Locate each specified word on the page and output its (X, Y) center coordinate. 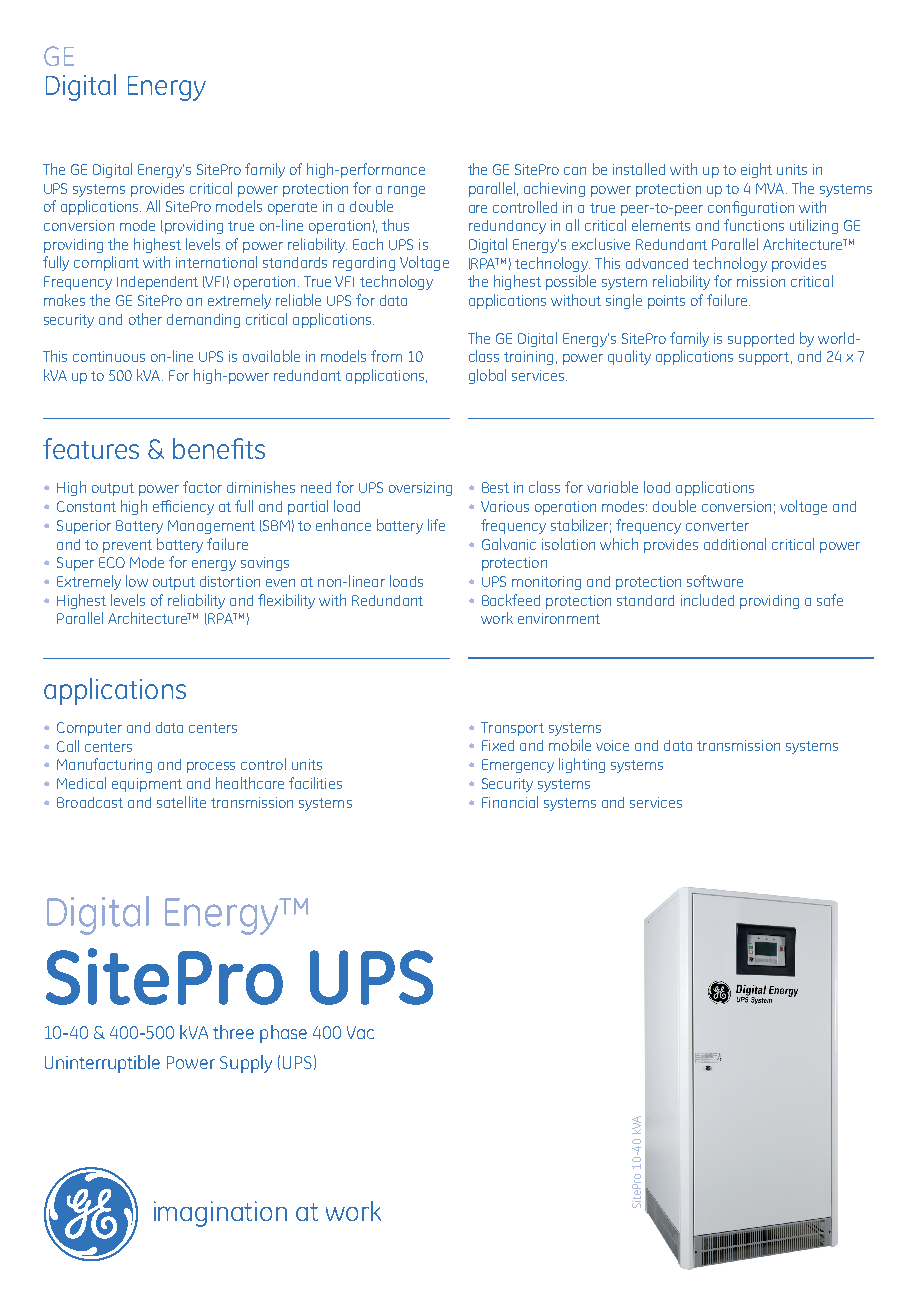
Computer (89, 729)
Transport (512, 729)
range (406, 191)
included (707, 600)
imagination (220, 1214)
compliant (106, 263)
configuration (751, 208)
